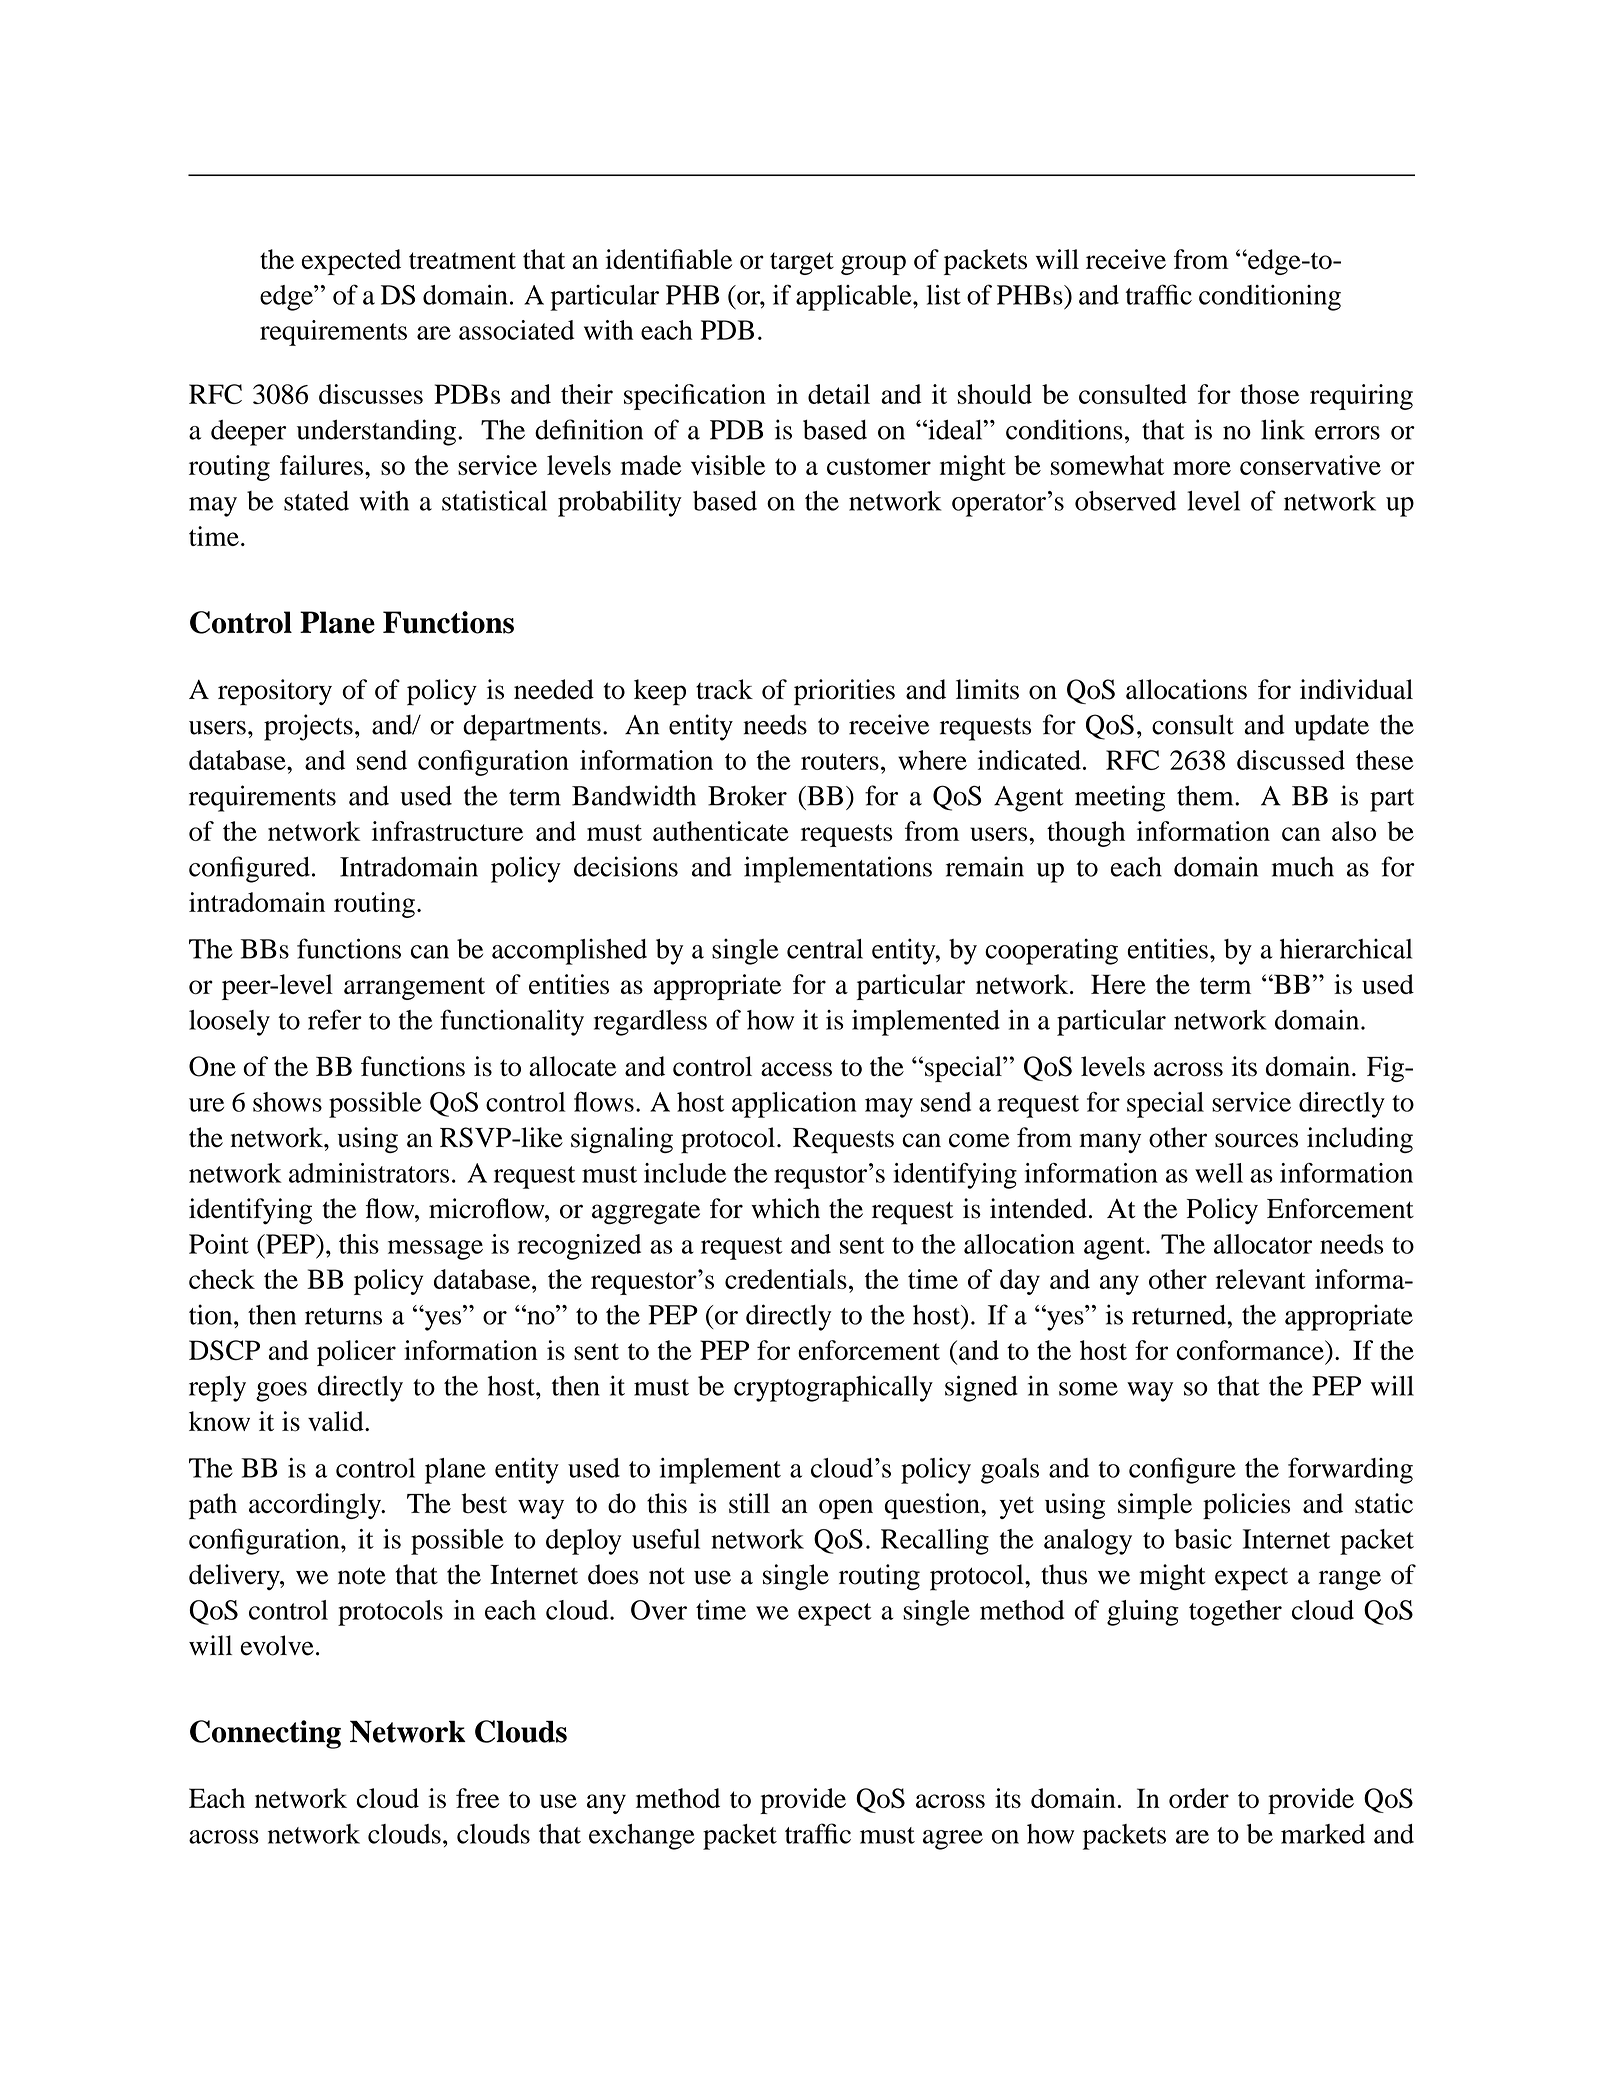 The image size is (1603, 2075). I want to click on valid, so click(337, 1421).
